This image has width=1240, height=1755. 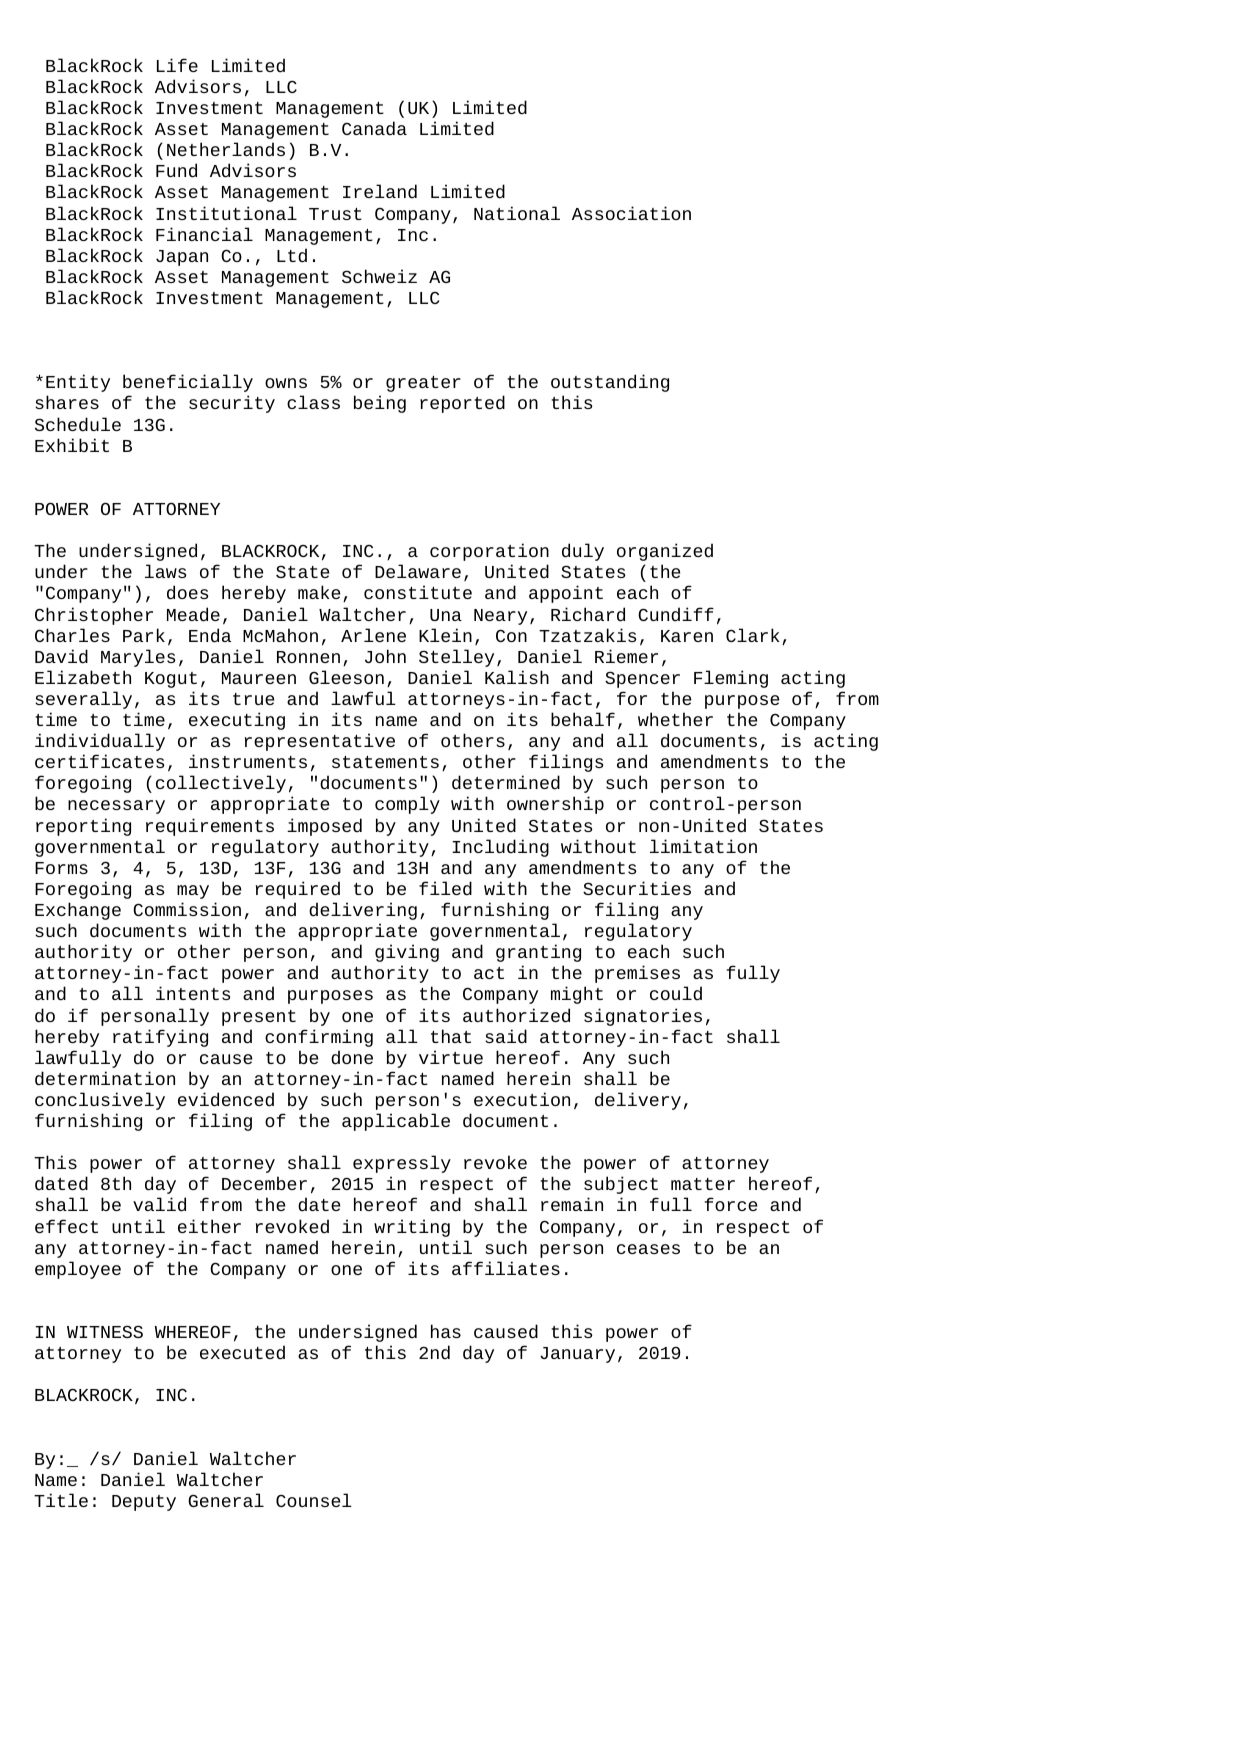 What do you see at coordinates (687, 636) in the image?
I see `Karen` at bounding box center [687, 636].
